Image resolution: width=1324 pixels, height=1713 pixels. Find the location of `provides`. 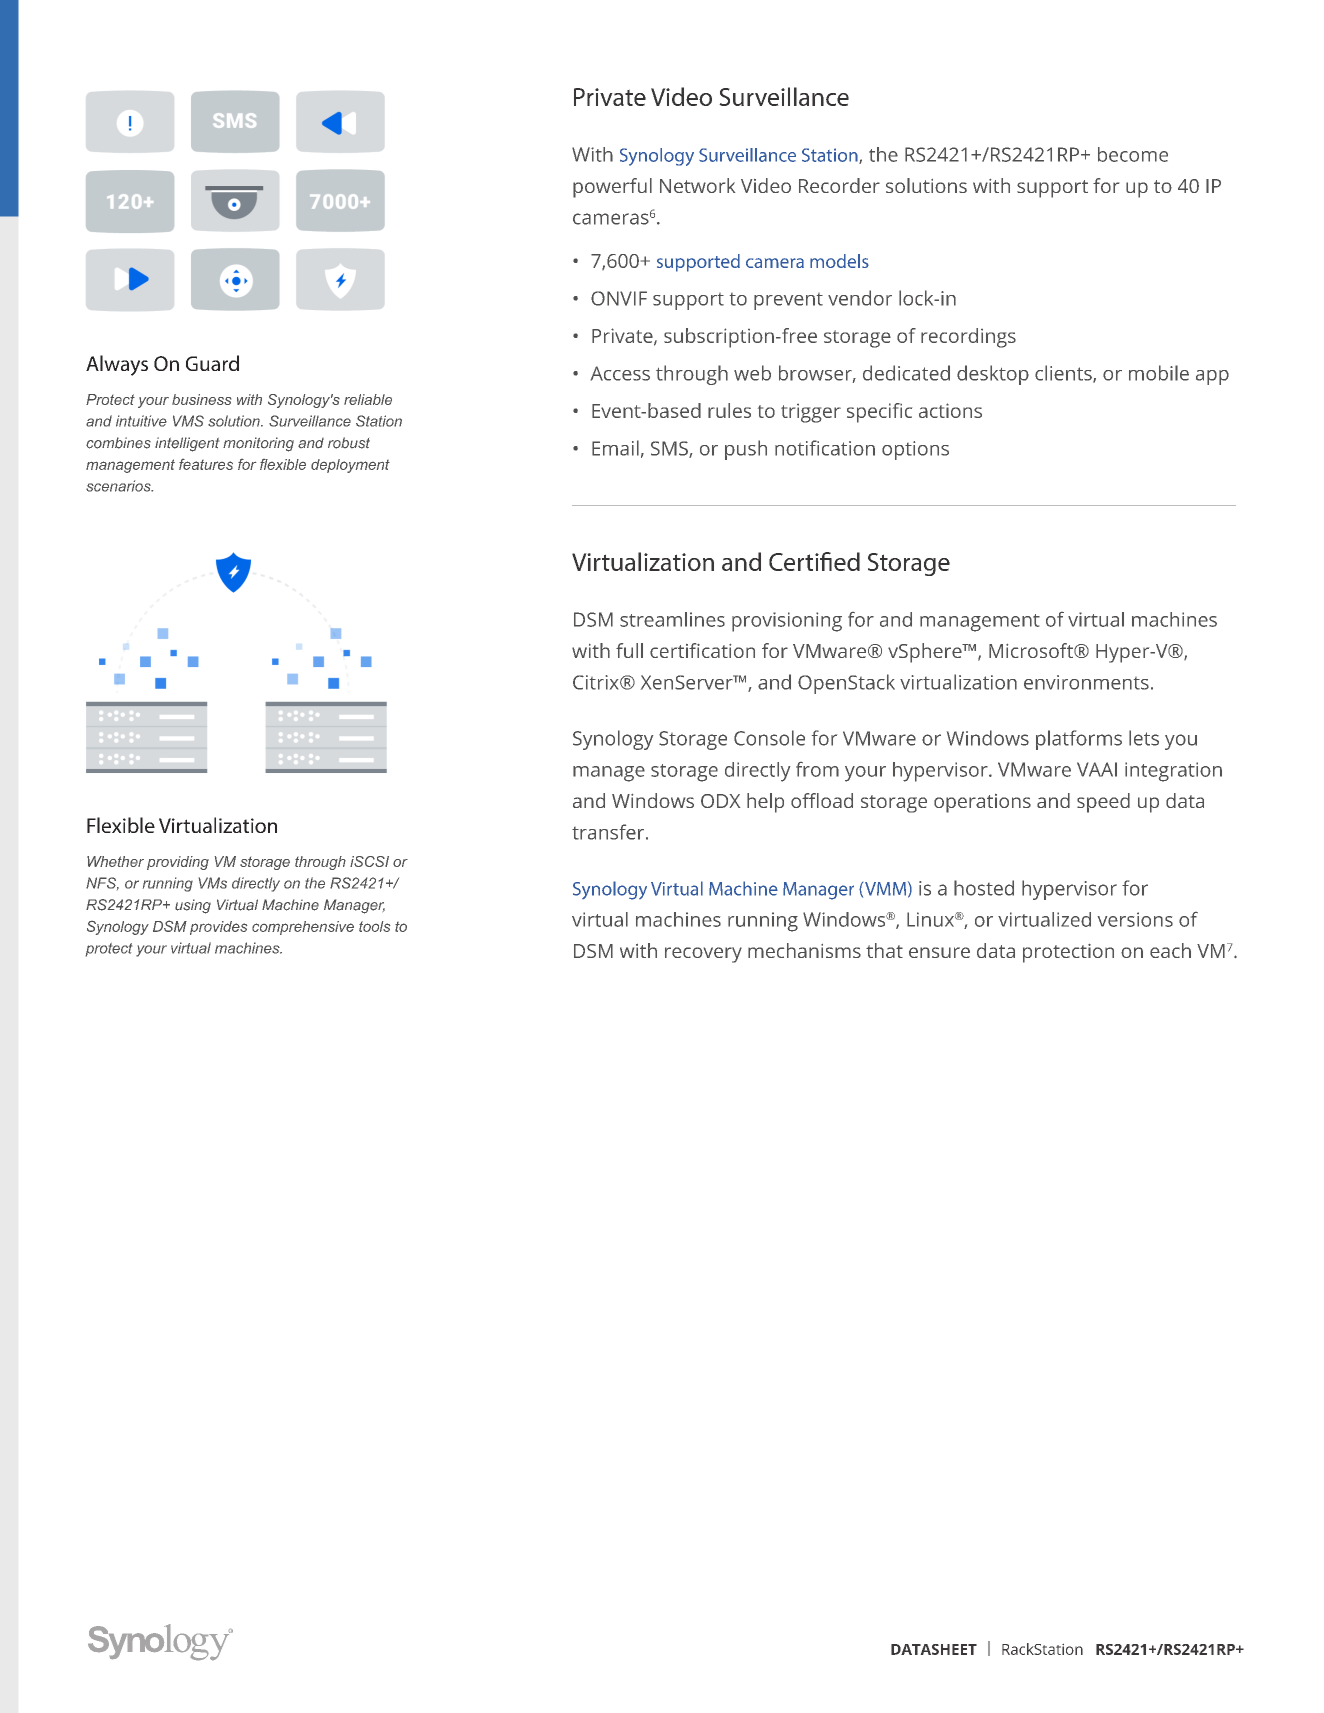

provides is located at coordinates (218, 928).
